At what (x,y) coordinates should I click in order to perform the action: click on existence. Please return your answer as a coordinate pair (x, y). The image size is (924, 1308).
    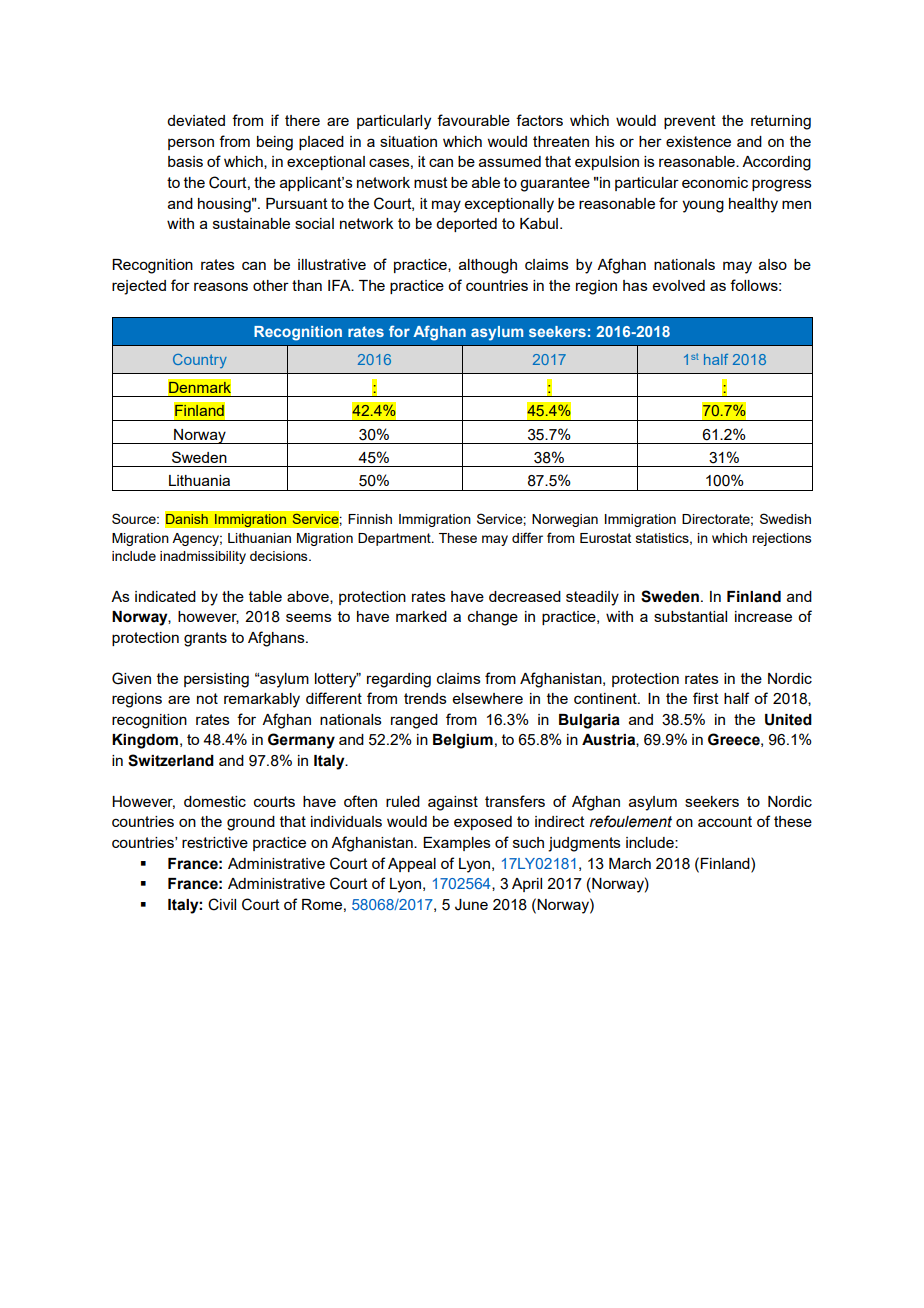
    Looking at the image, I should click on (698, 141).
